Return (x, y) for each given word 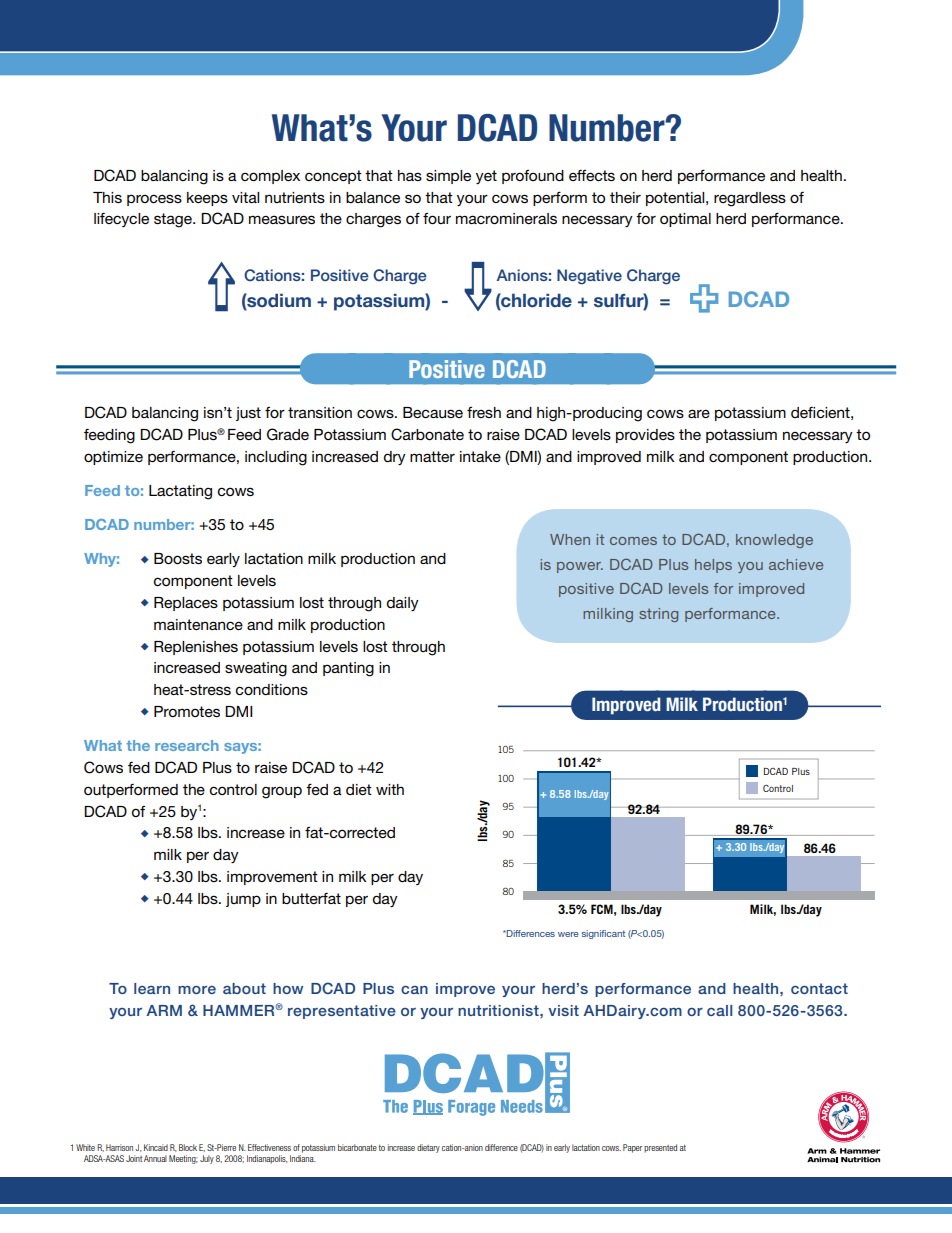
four (437, 218)
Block (188, 1147)
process (154, 200)
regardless (750, 199)
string (658, 615)
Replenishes (196, 648)
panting (348, 669)
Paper (632, 1148)
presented (660, 1148)
